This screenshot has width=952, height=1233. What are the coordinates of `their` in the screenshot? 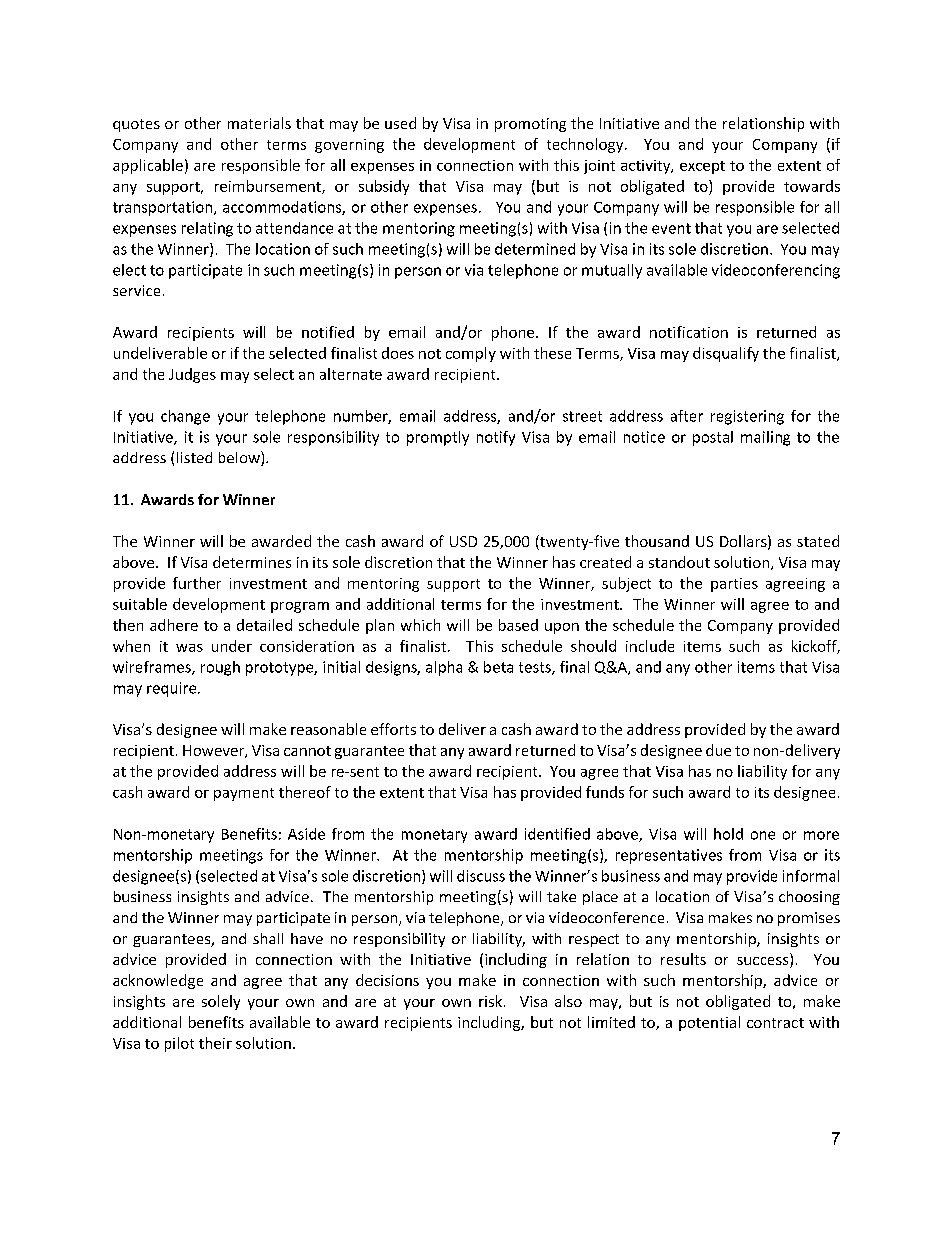 It's located at (215, 1043).
